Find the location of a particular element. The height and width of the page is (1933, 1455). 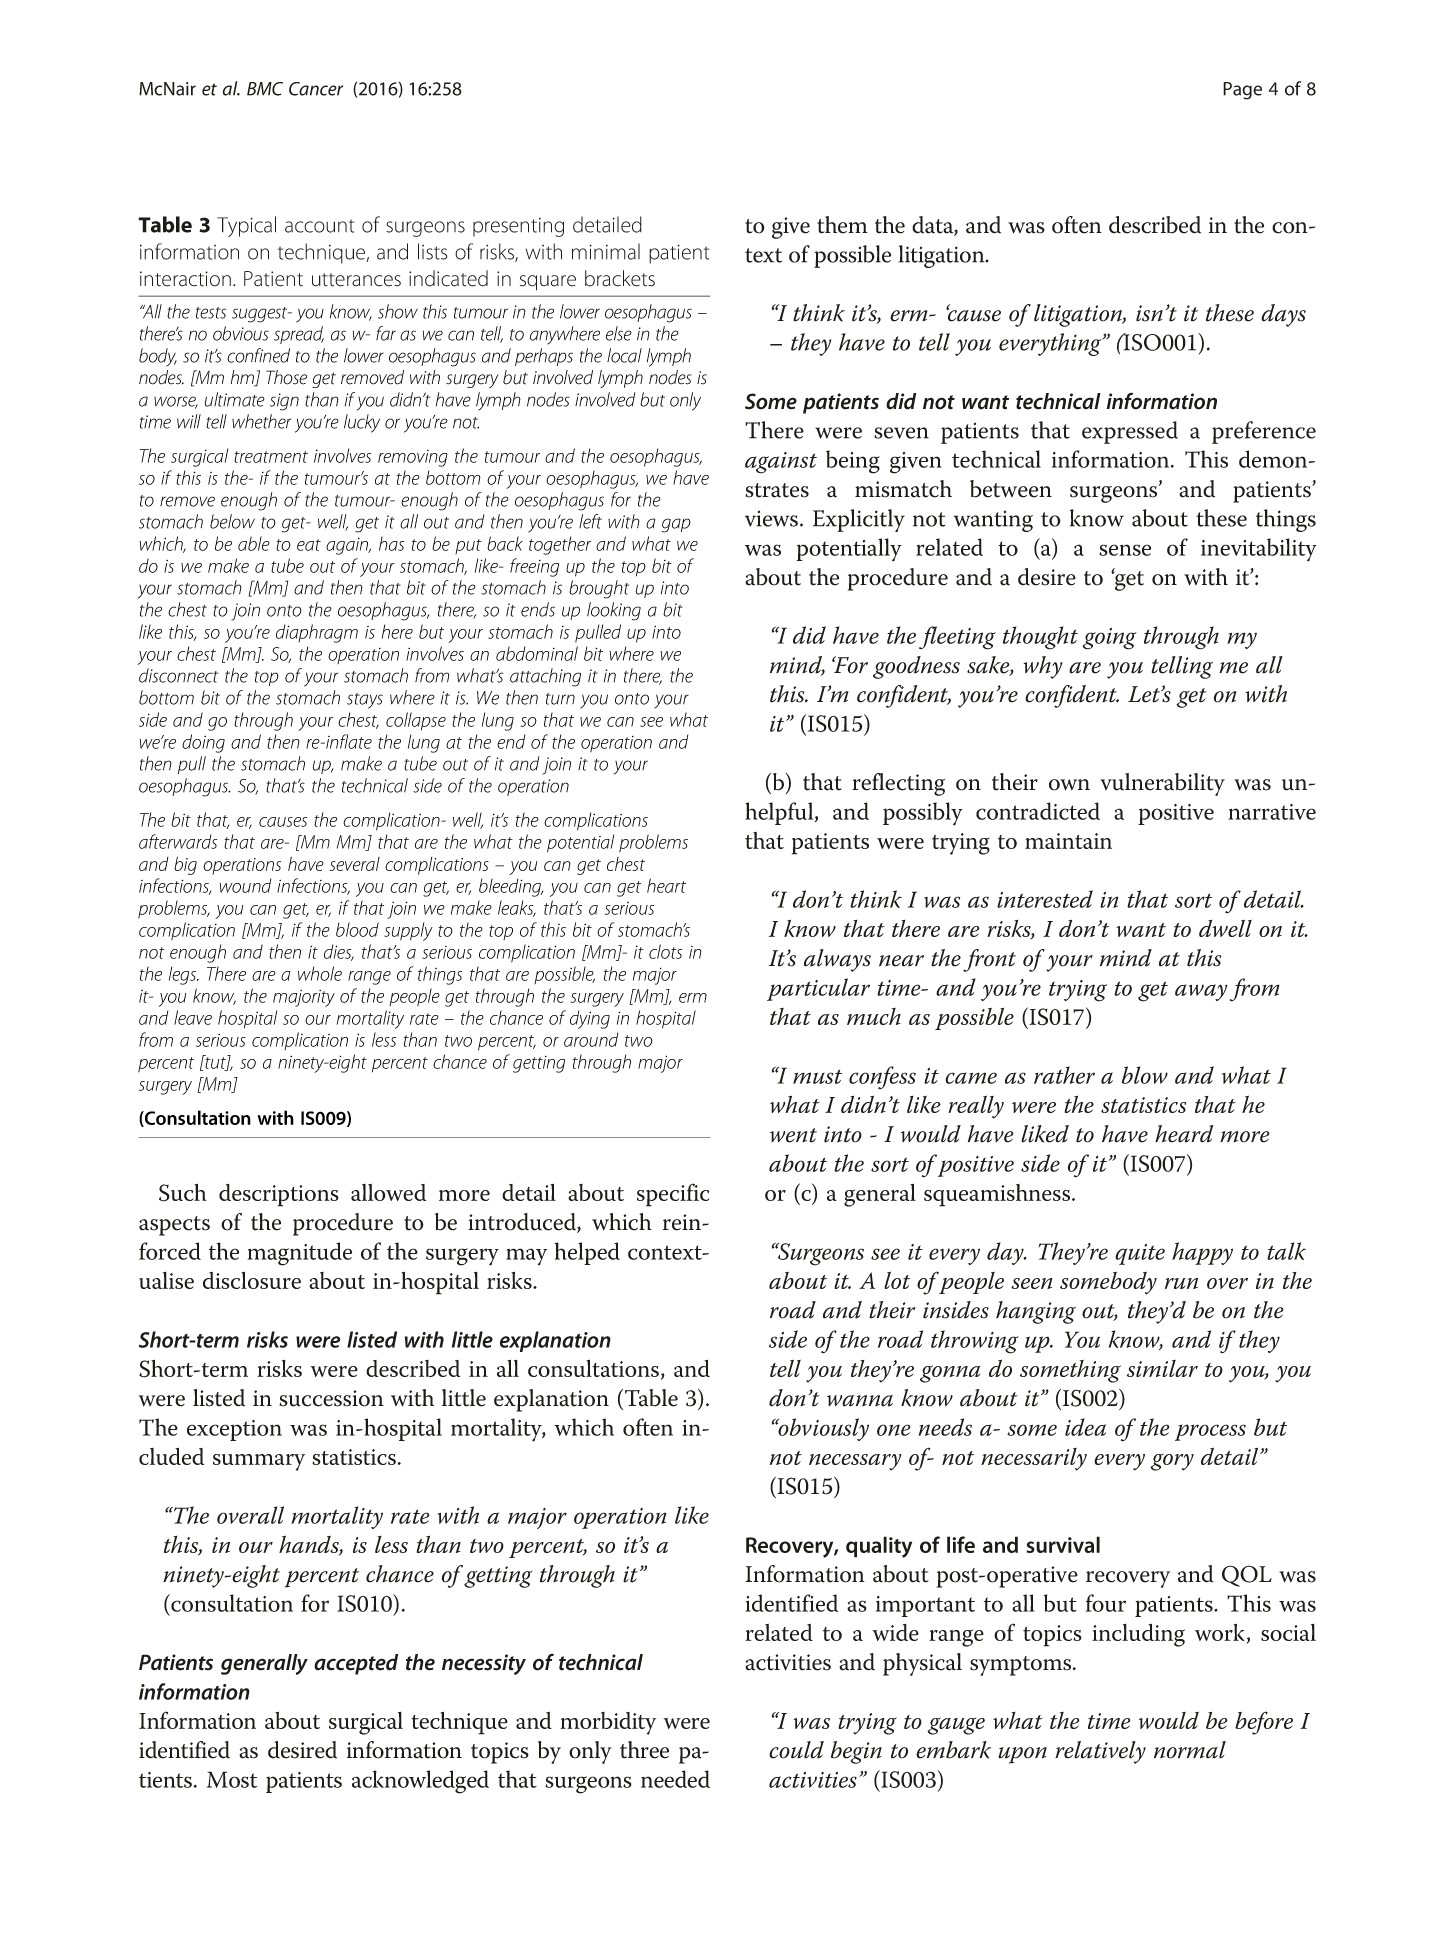

diaphragm is located at coordinates (317, 633).
